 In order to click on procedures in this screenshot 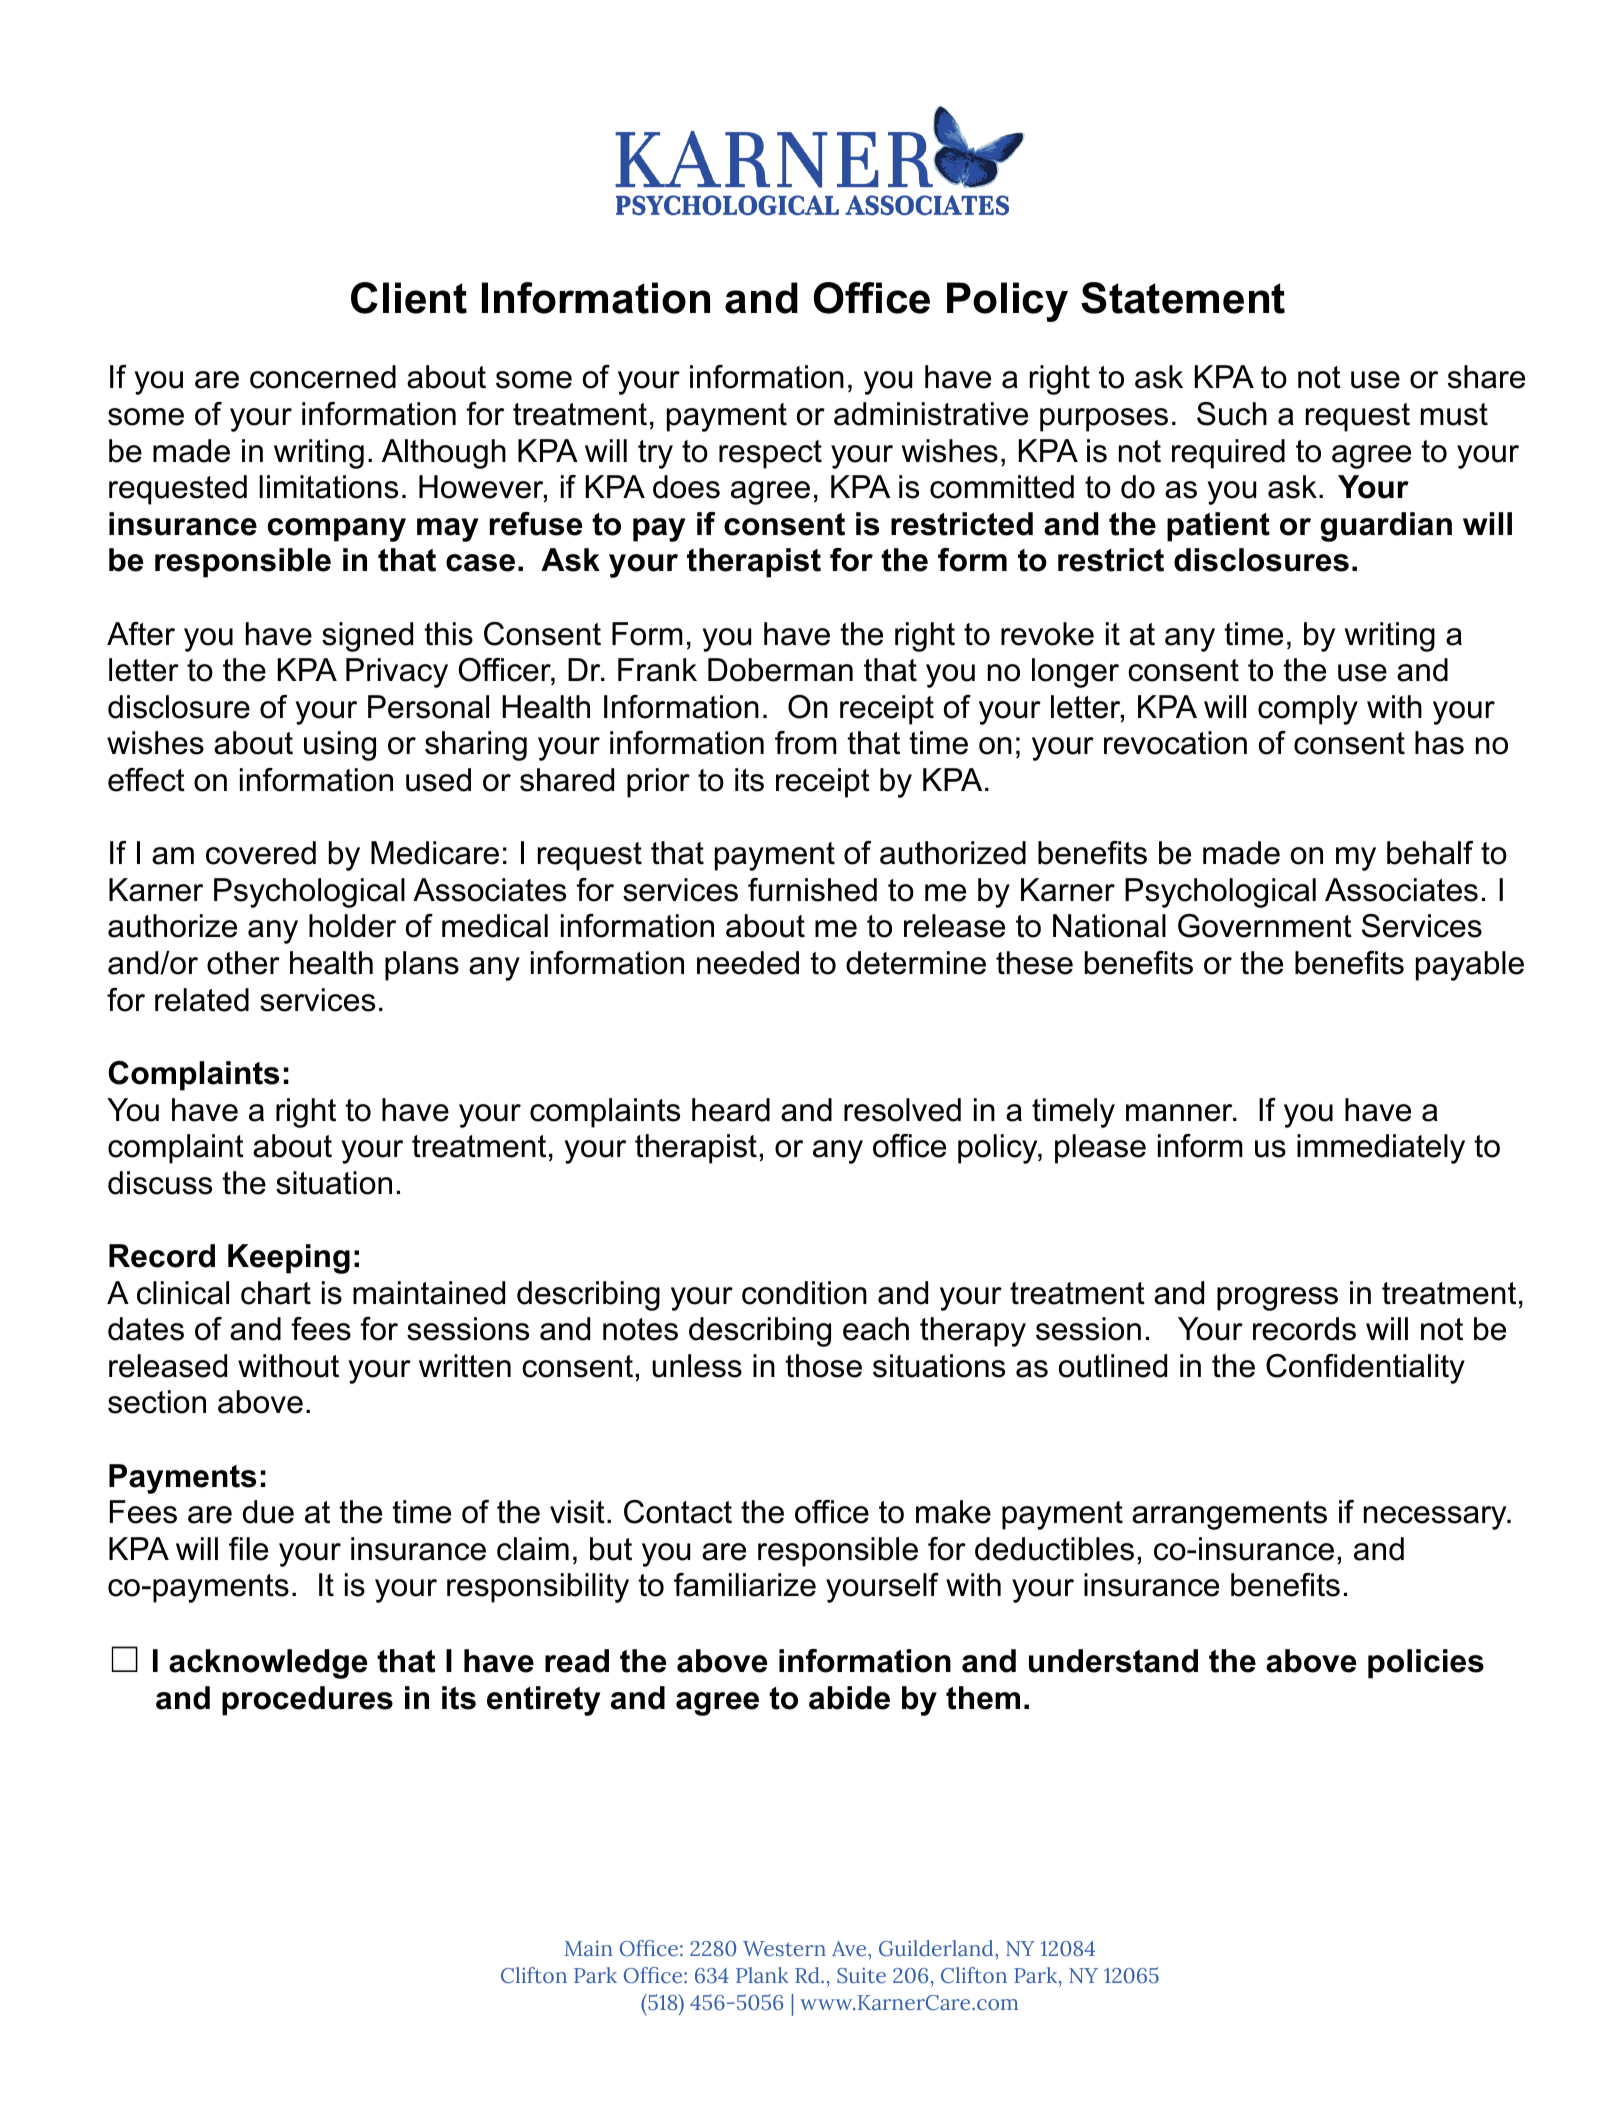, I will do `click(307, 1701)`.
